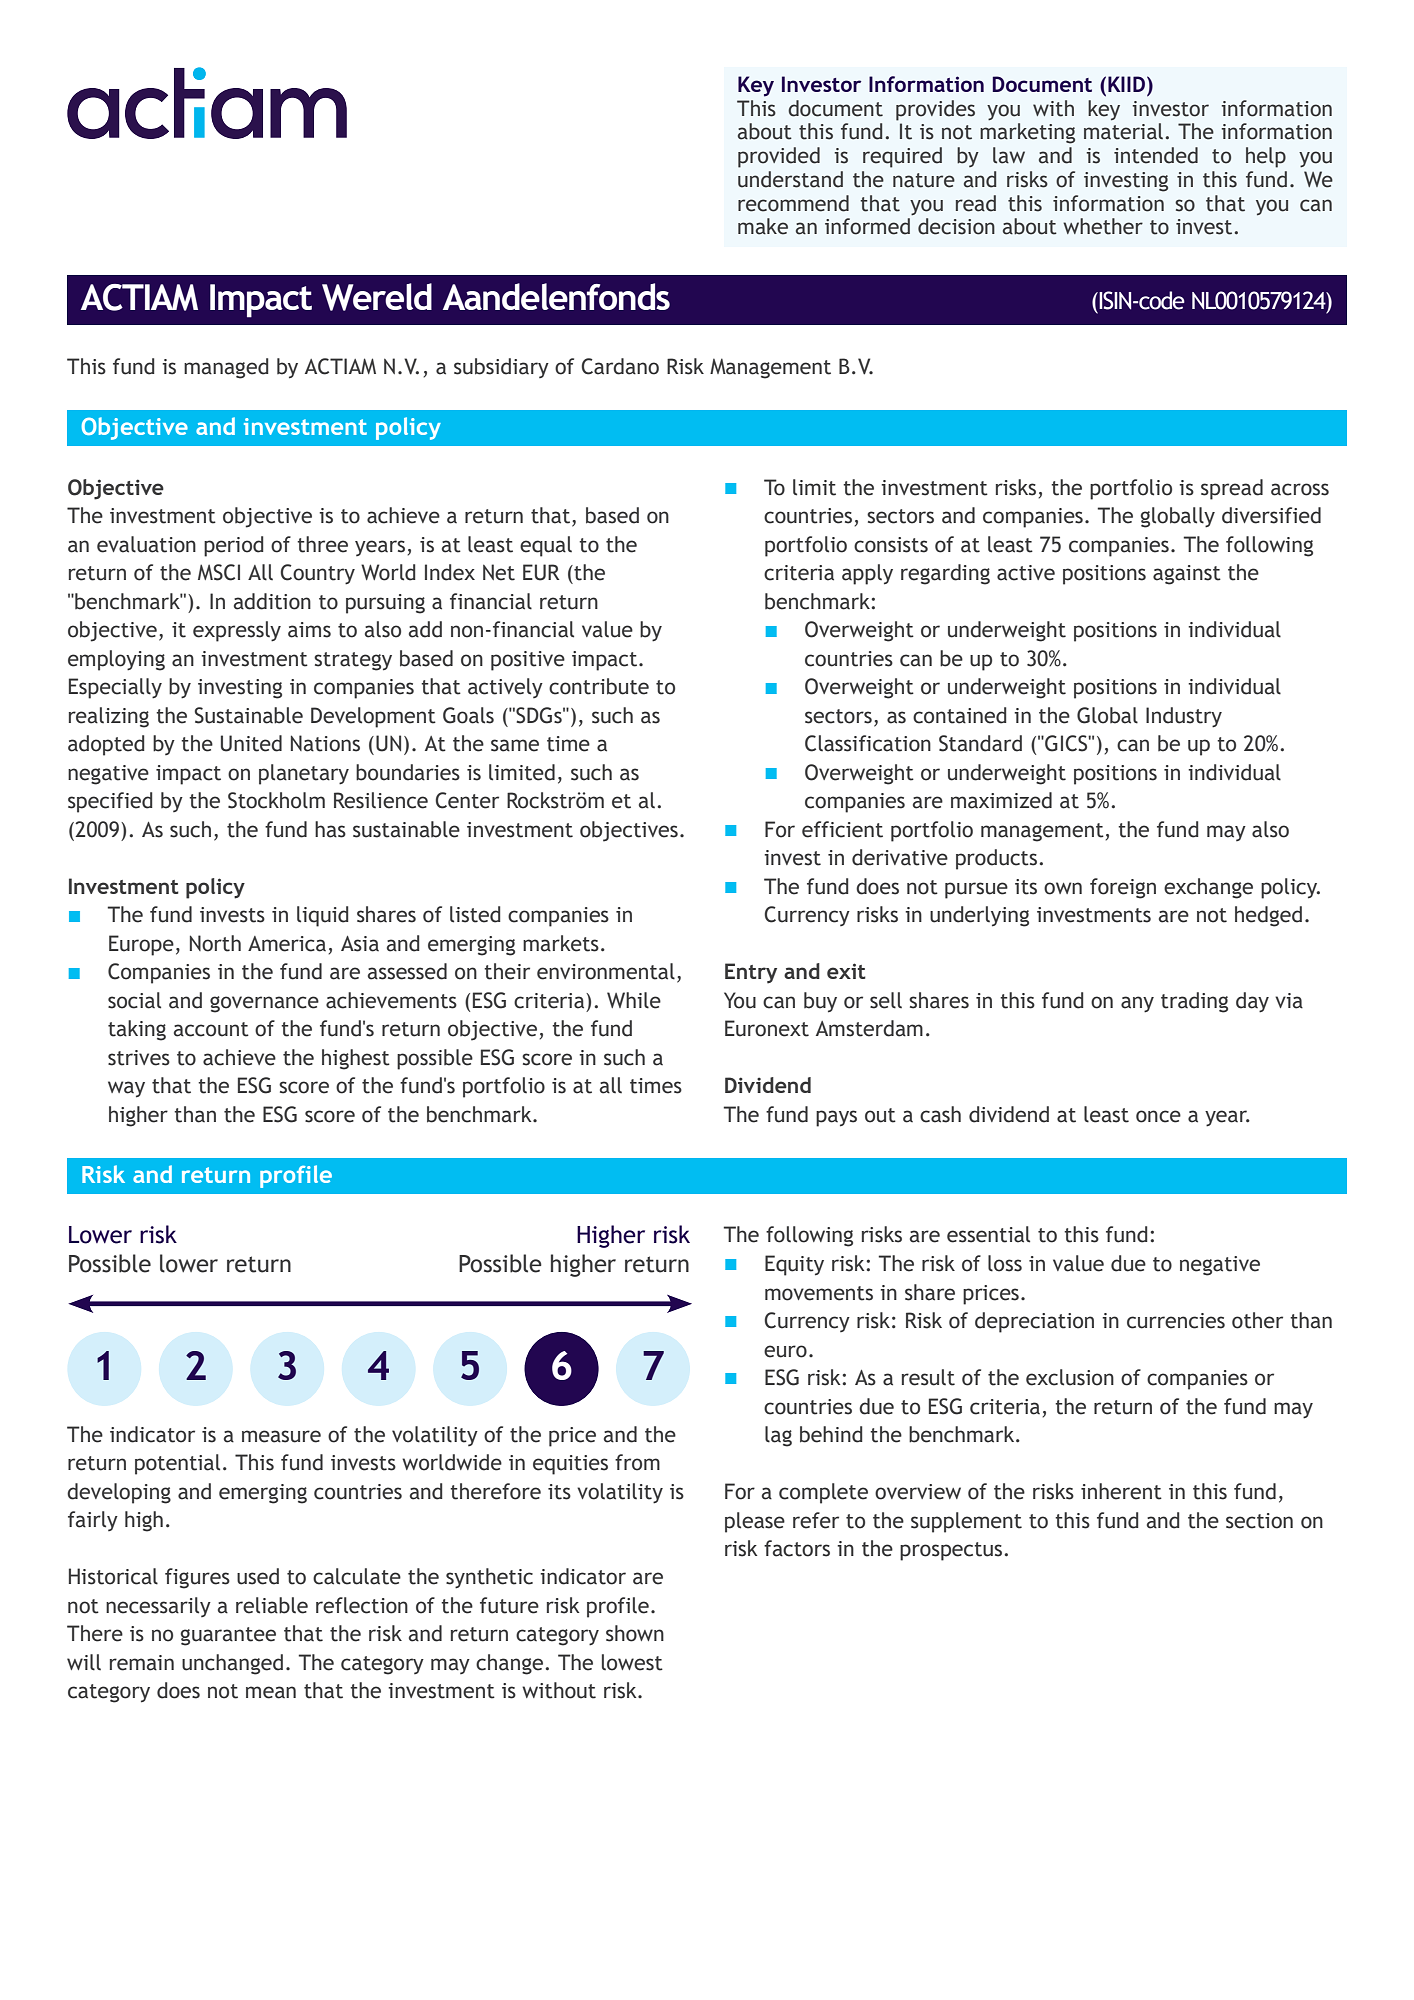 This document has height=2000, width=1414. Describe the element at coordinates (234, 546) in the document. I see `period` at that location.
